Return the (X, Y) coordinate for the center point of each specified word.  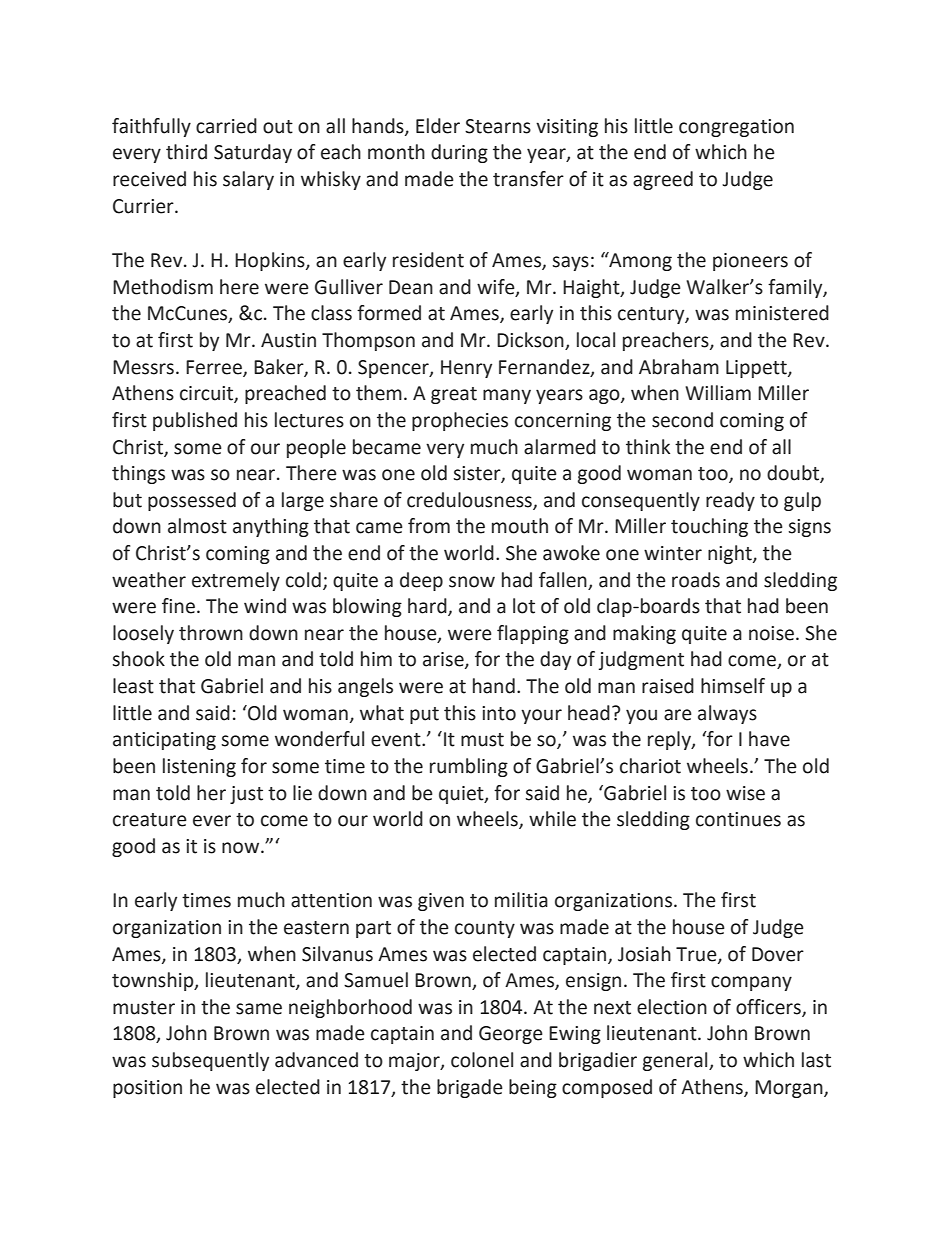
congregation (736, 128)
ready (730, 501)
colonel (482, 1060)
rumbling (469, 767)
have (769, 739)
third (186, 152)
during (459, 153)
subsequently (210, 1061)
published (195, 421)
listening (199, 767)
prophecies (460, 421)
